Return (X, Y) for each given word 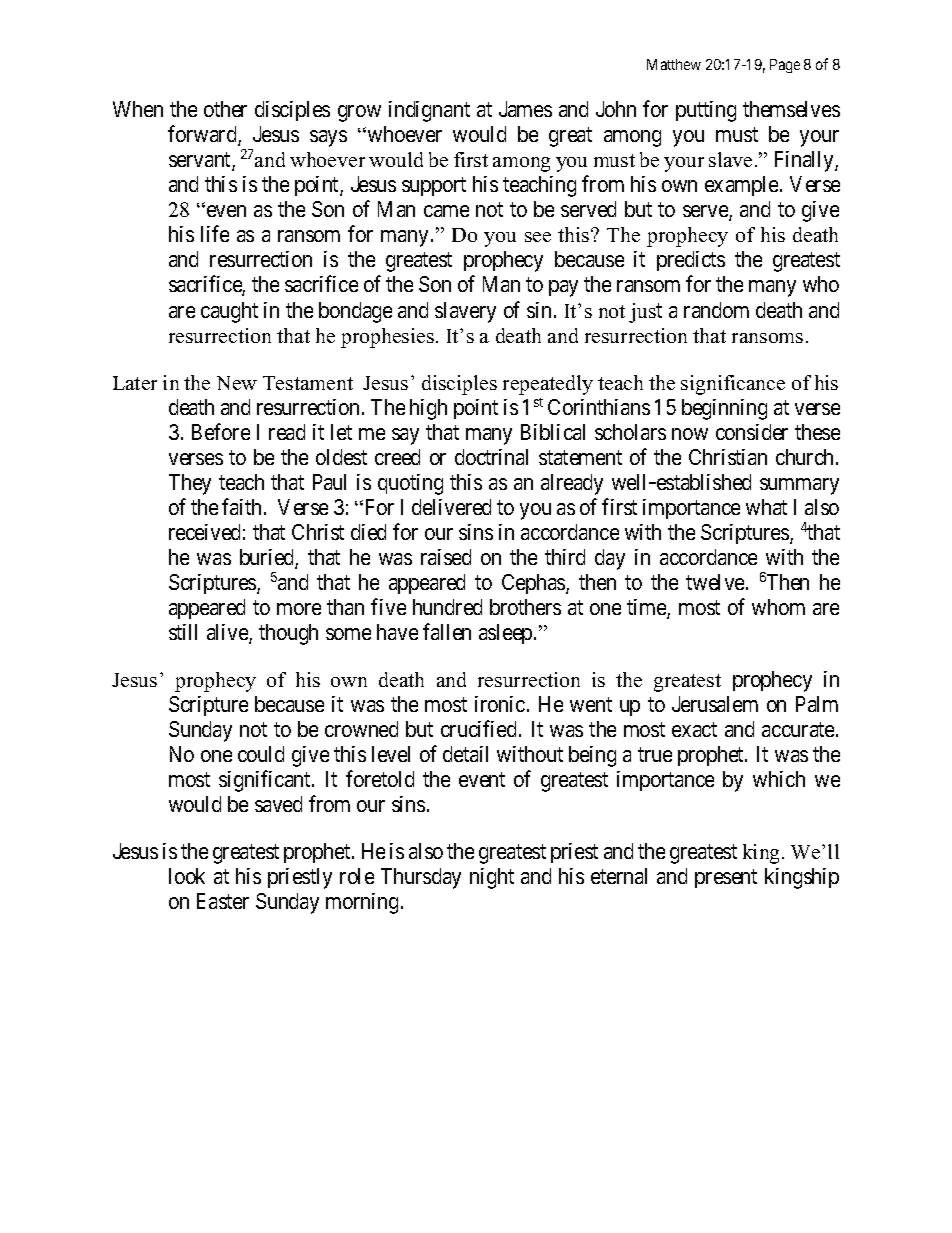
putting (706, 111)
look (187, 876)
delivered (451, 507)
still (183, 632)
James (525, 109)
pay (563, 288)
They (190, 484)
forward (203, 135)
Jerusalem (715, 704)
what (766, 507)
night (492, 878)
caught (229, 312)
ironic (500, 704)
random (716, 310)
